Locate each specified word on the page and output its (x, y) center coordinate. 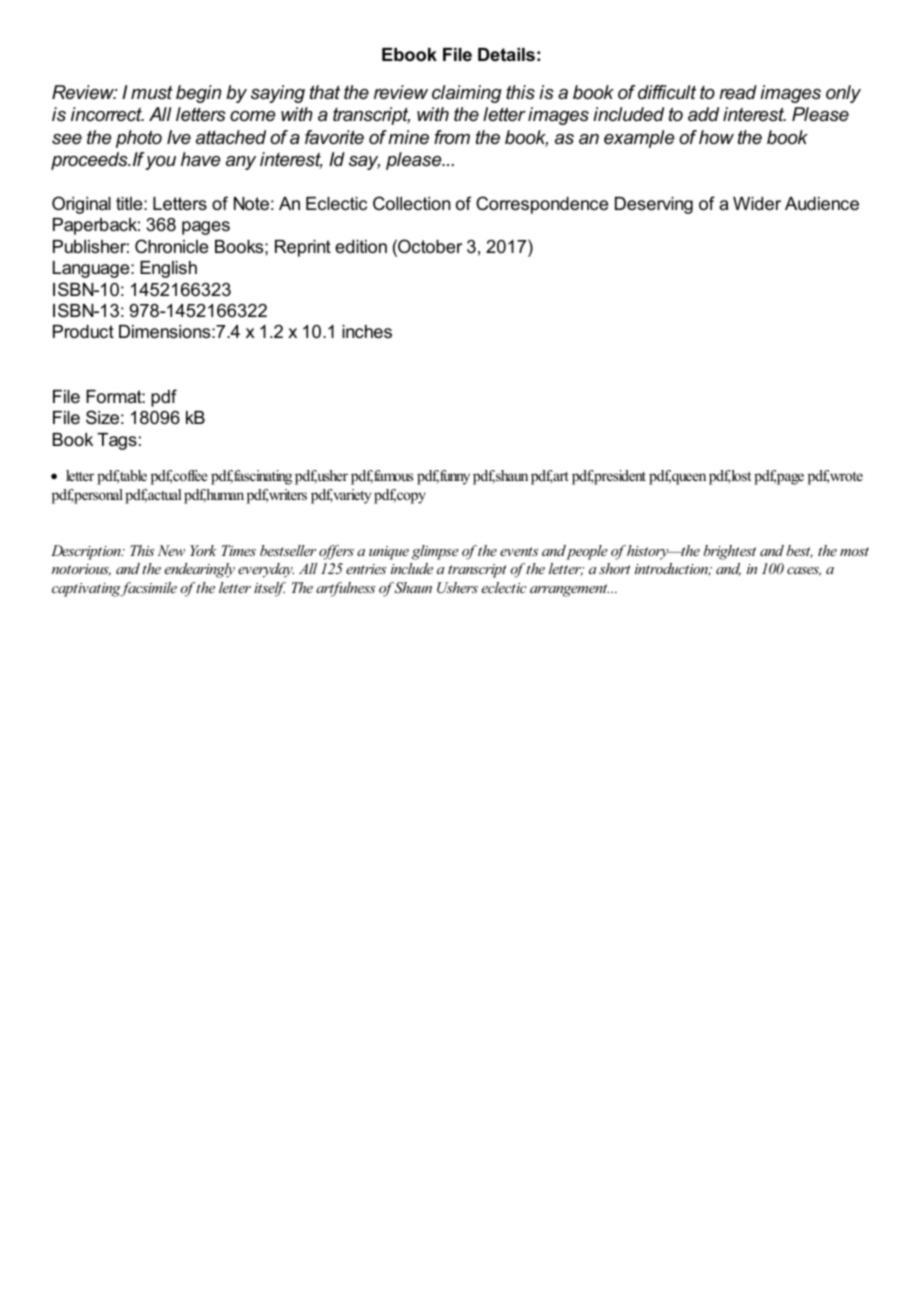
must (152, 92)
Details (506, 55)
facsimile (148, 589)
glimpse (435, 552)
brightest (730, 552)
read (738, 92)
